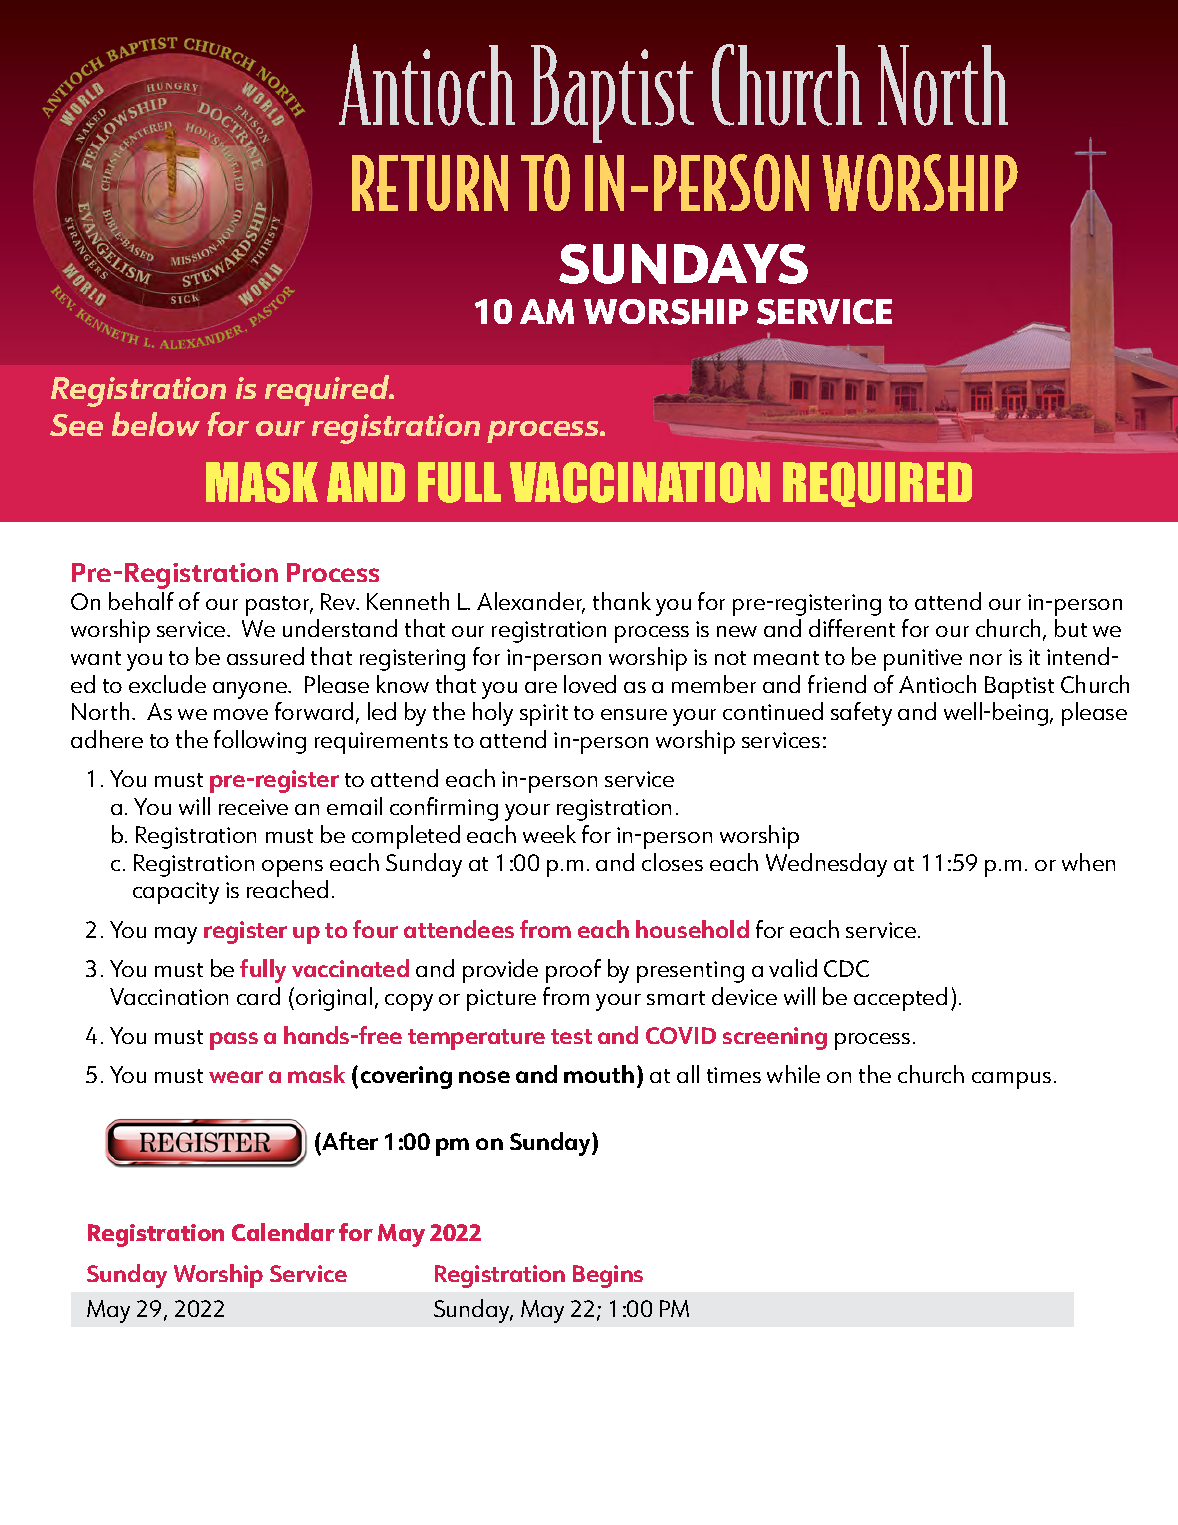  What do you see at coordinates (1071, 628) in the document?
I see `but` at bounding box center [1071, 628].
